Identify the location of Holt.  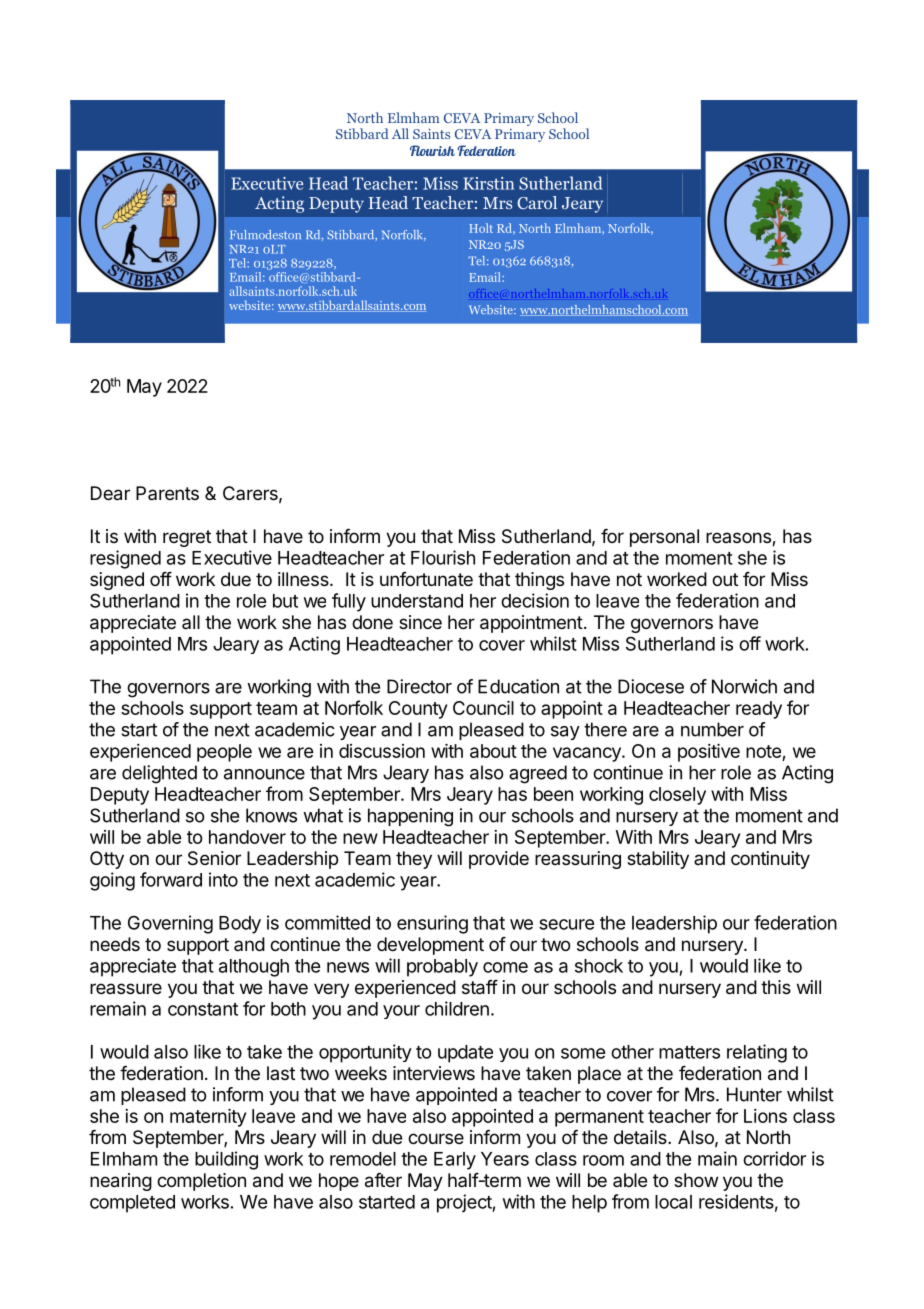
(481, 228).
